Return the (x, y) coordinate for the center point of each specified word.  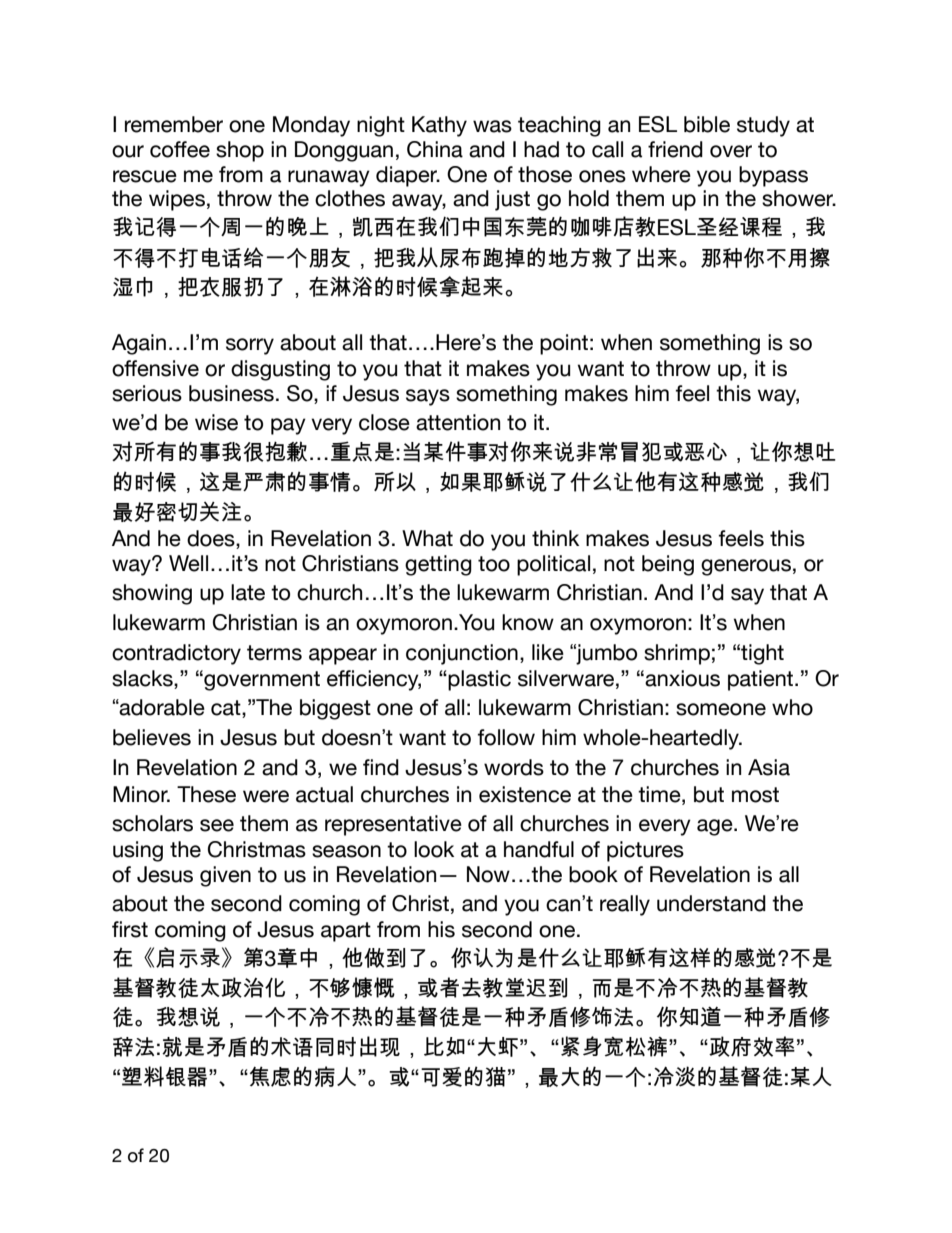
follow (506, 737)
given (225, 876)
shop (240, 151)
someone (721, 709)
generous (746, 567)
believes (152, 737)
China (435, 149)
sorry (250, 346)
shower (799, 198)
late (248, 592)
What (427, 538)
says (428, 397)
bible (707, 124)
